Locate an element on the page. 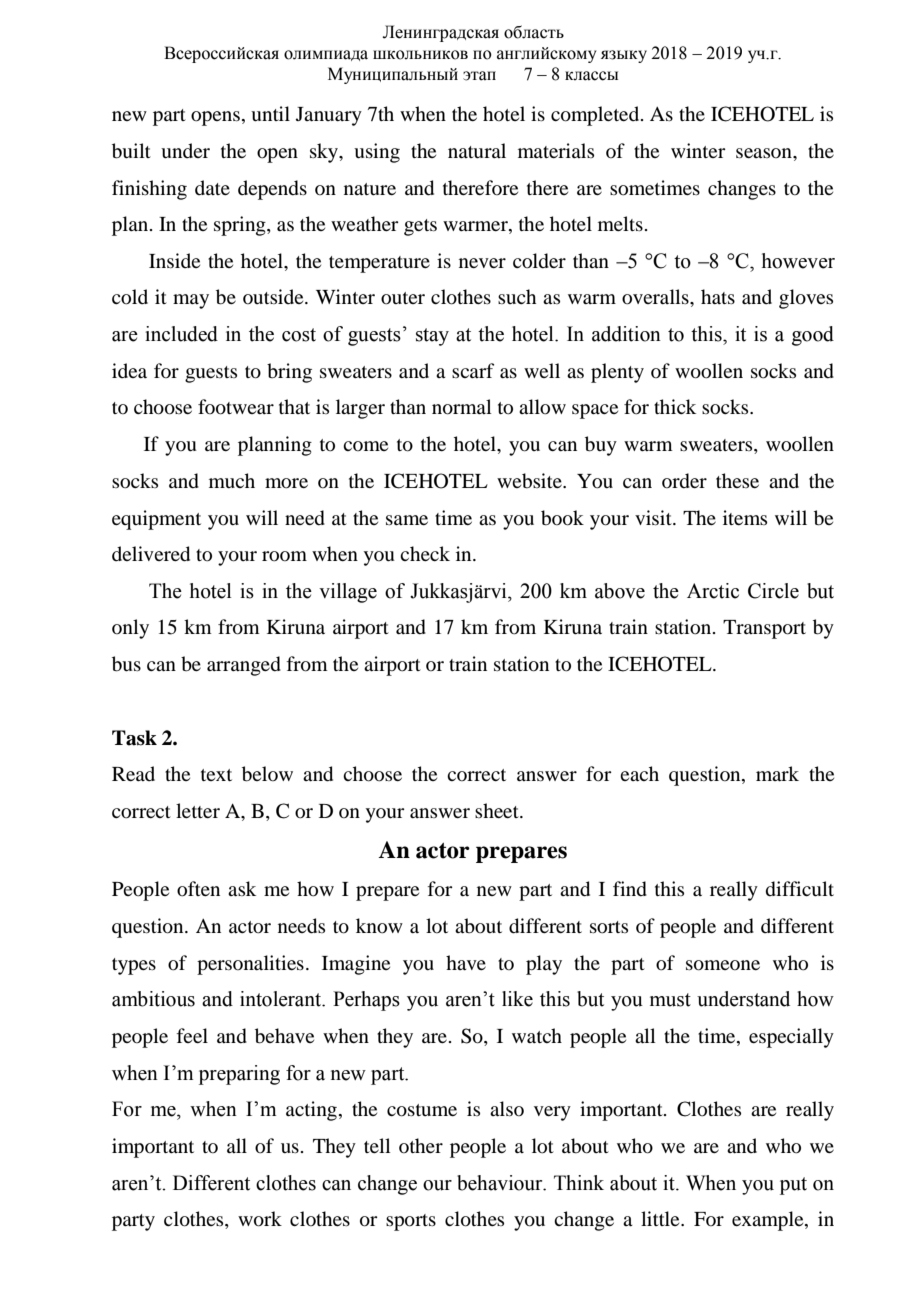 The width and height of the document is (903, 1316). hats is located at coordinates (718, 296).
